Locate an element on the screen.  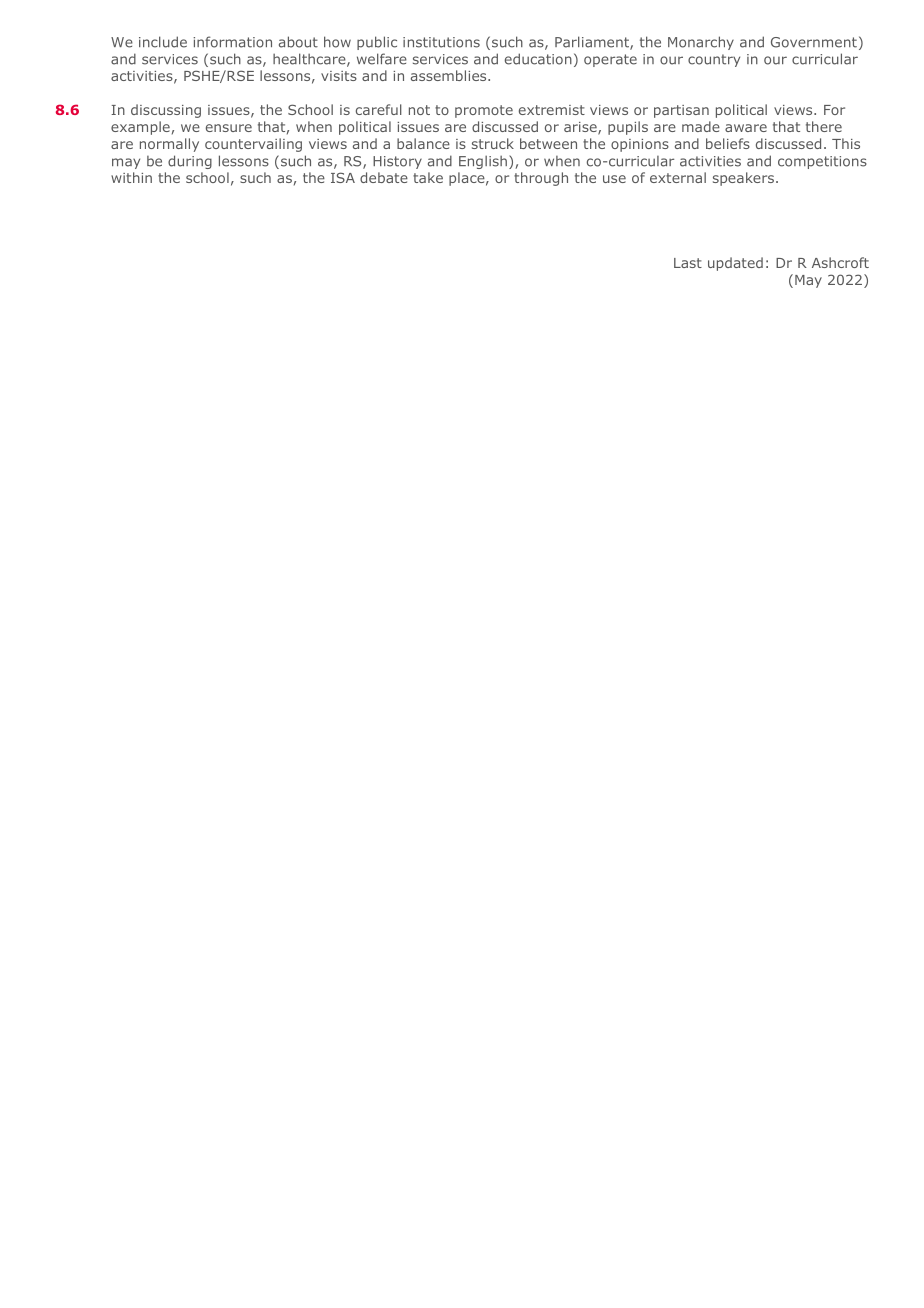
information is located at coordinates (232, 42).
